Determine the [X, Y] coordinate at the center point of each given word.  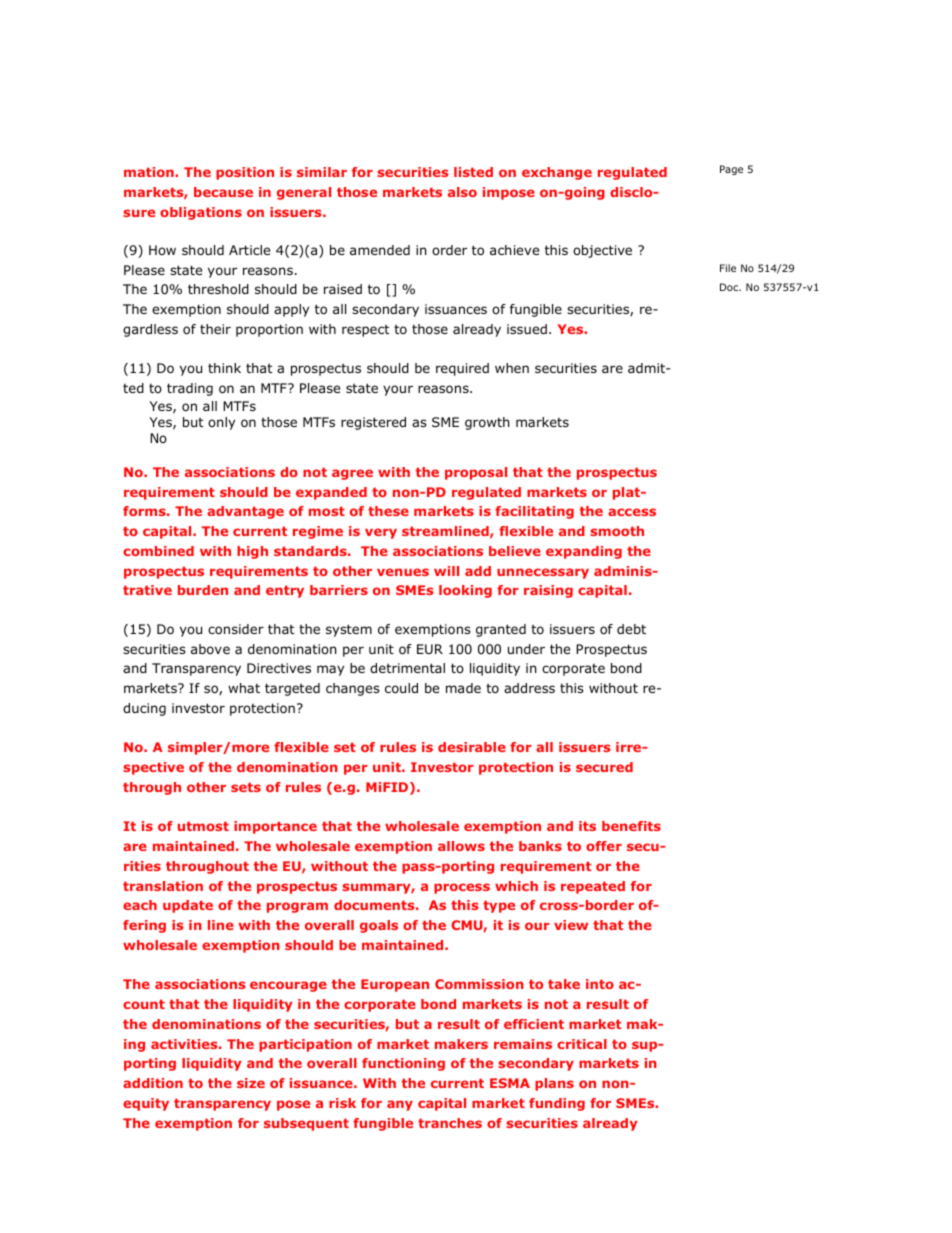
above [210, 649]
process [462, 888]
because [223, 192]
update [188, 906]
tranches [450, 1123]
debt [631, 629]
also [462, 192]
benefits [631, 826]
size [251, 1083]
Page [731, 170]
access [632, 512]
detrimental [407, 668]
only [221, 423]
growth [487, 423]
